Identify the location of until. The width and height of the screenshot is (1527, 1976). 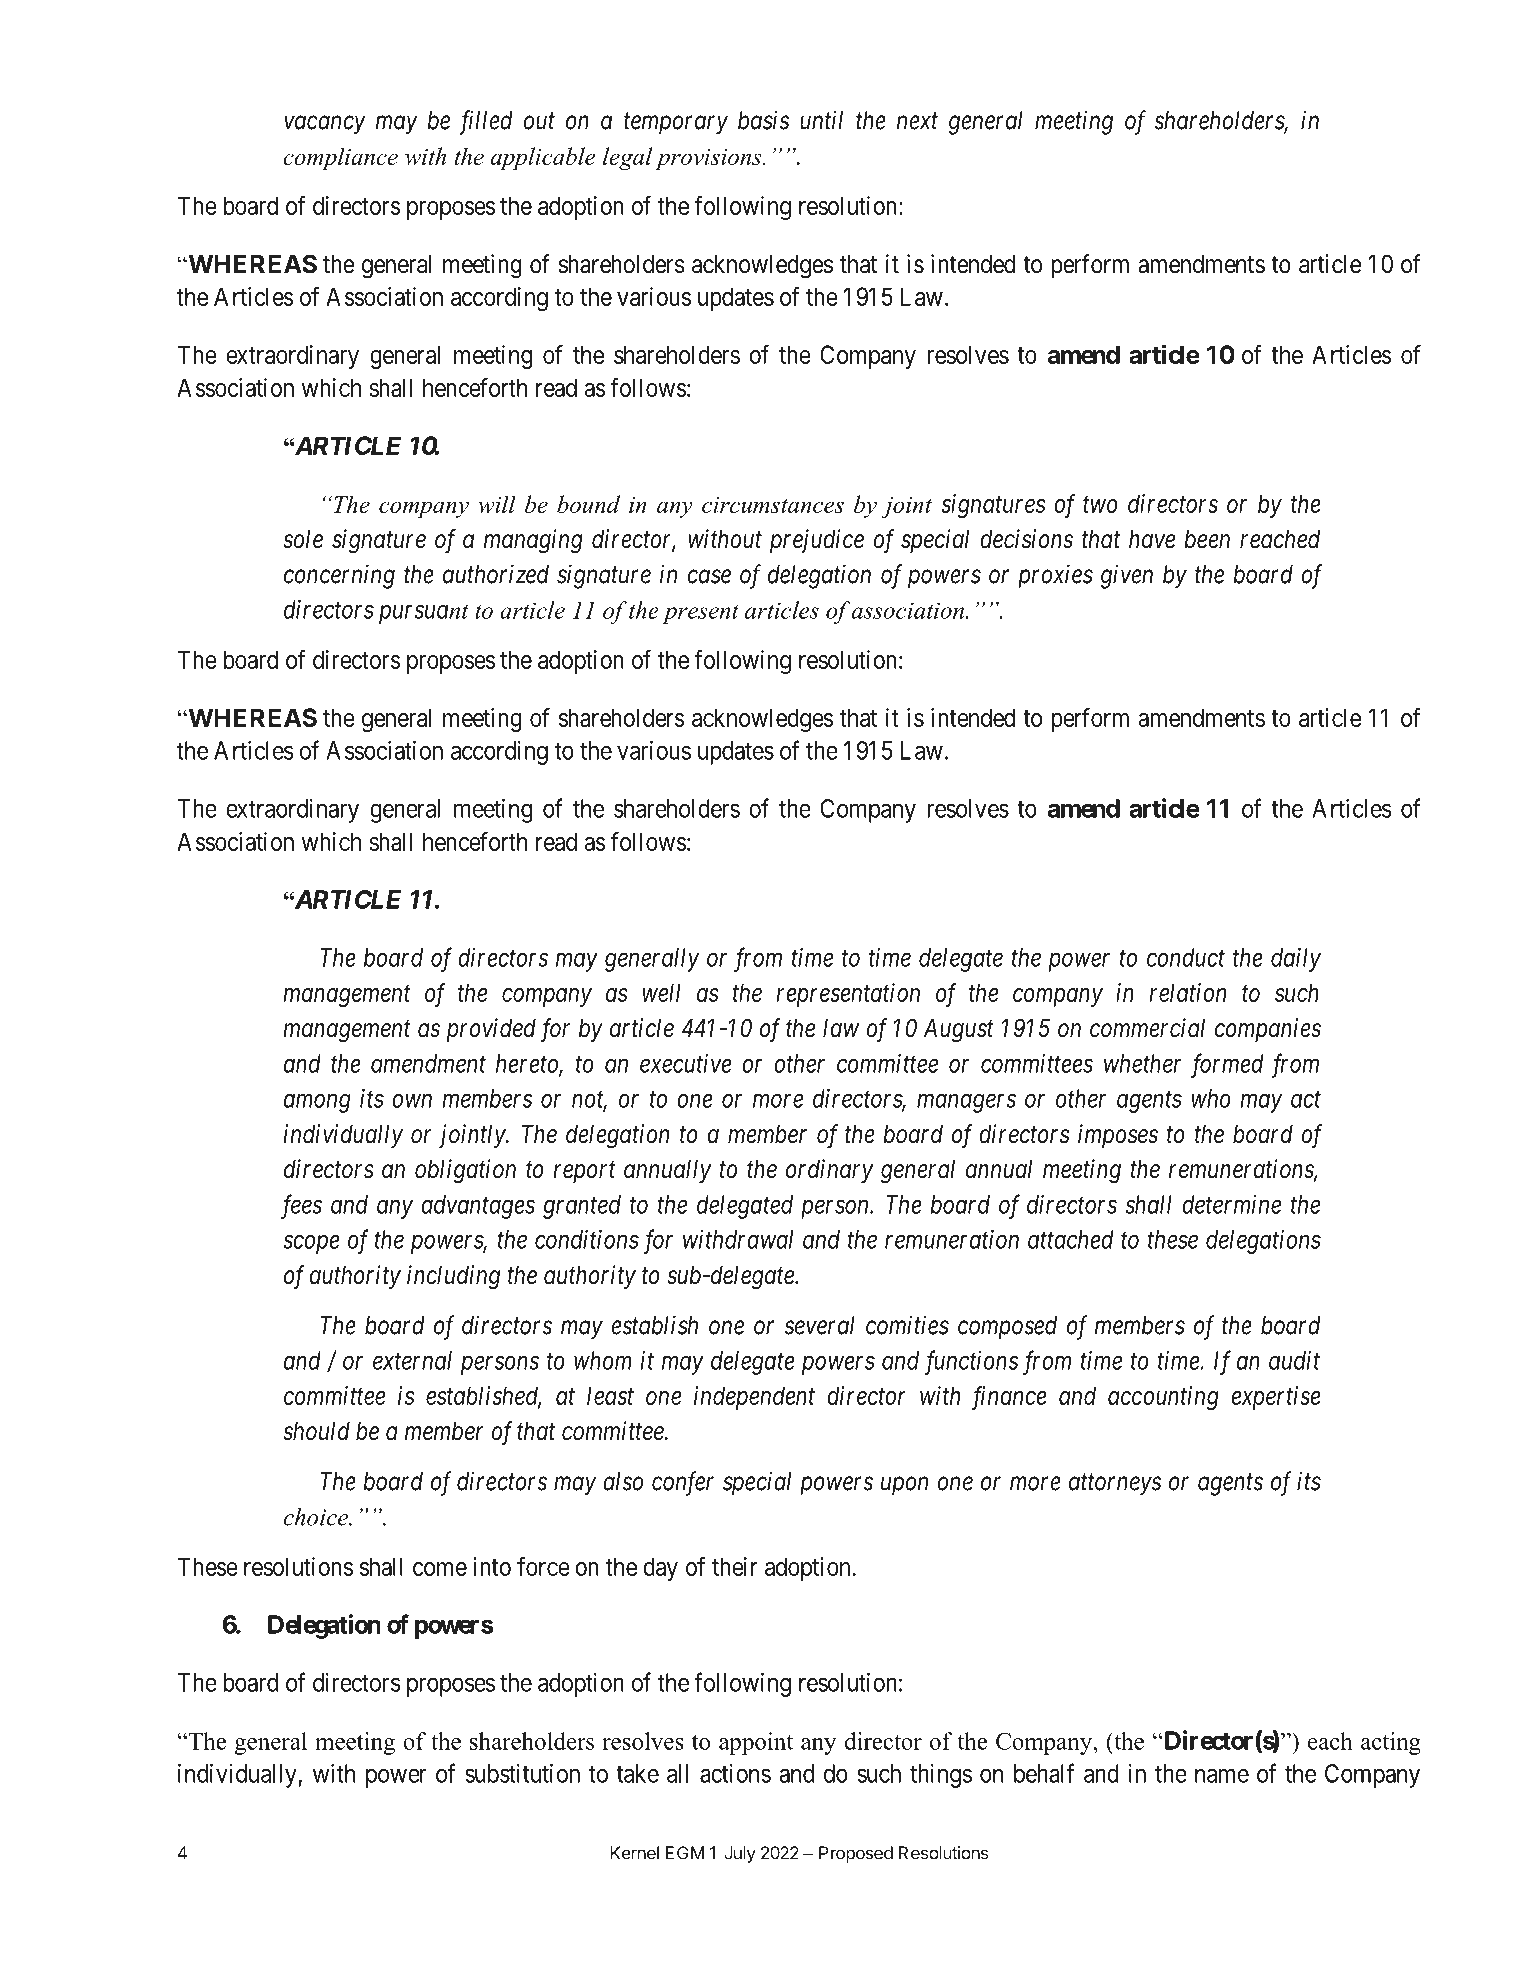
(821, 120).
